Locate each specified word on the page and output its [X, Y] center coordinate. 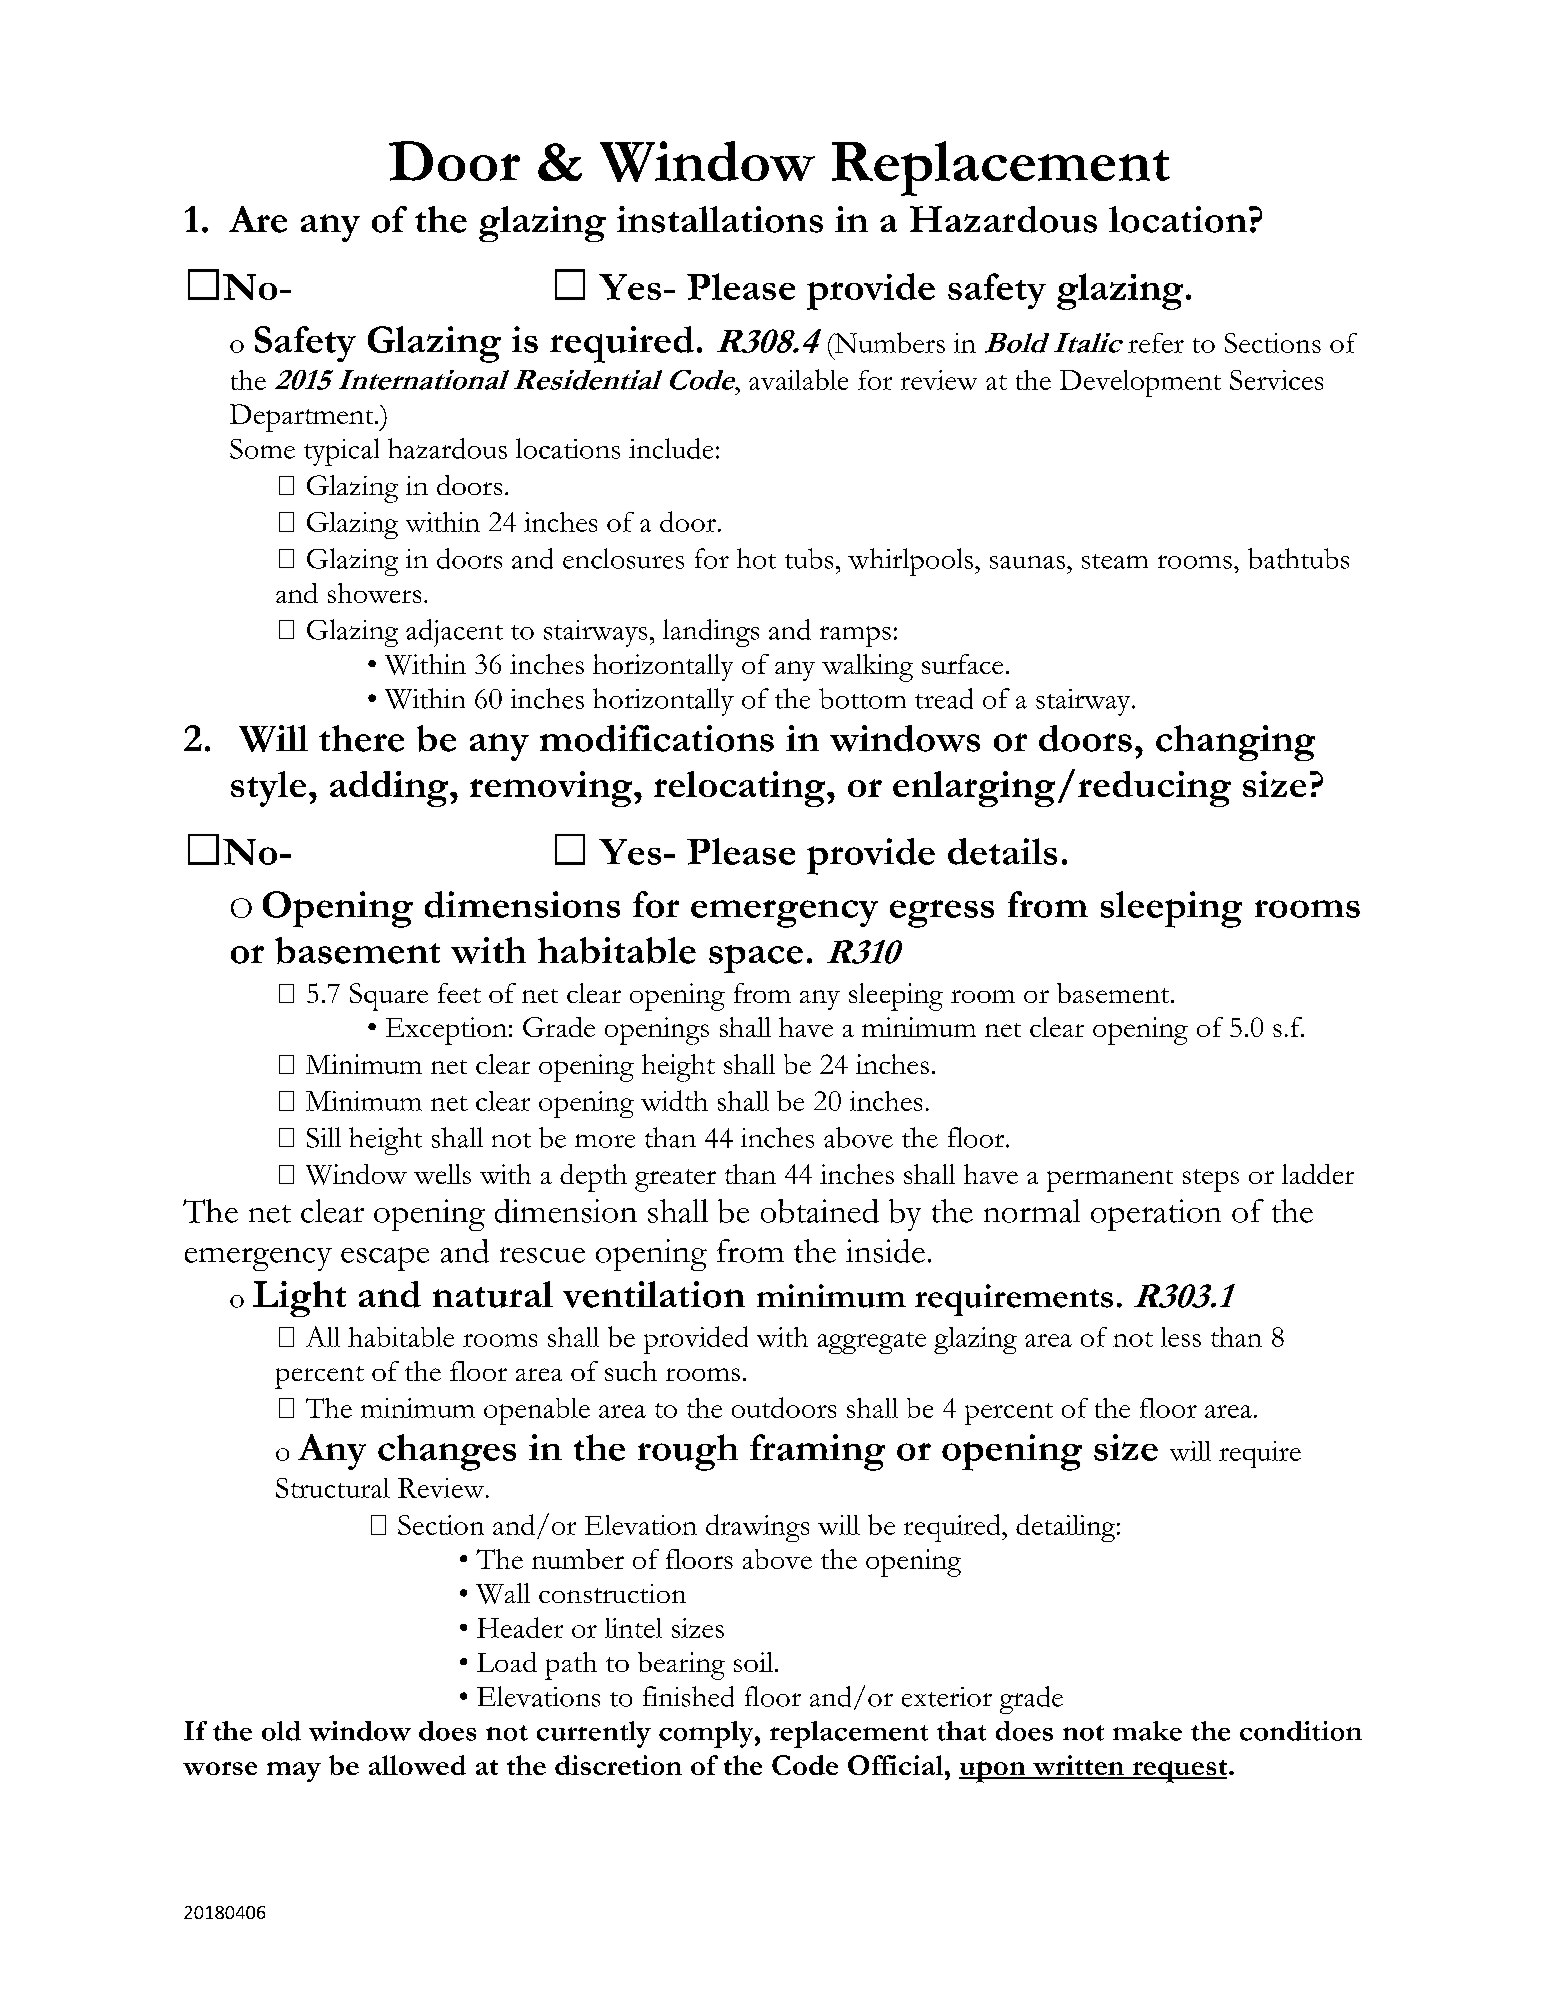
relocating [741, 789]
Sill [324, 1137]
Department [303, 418]
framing [817, 1452]
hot [756, 558]
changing [1235, 743]
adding [390, 789]
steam [1115, 561]
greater [675, 1180]
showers [374, 593]
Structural [333, 1488]
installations [720, 219]
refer [1156, 343]
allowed [417, 1765]
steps [1211, 1180]
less [1181, 1337]
